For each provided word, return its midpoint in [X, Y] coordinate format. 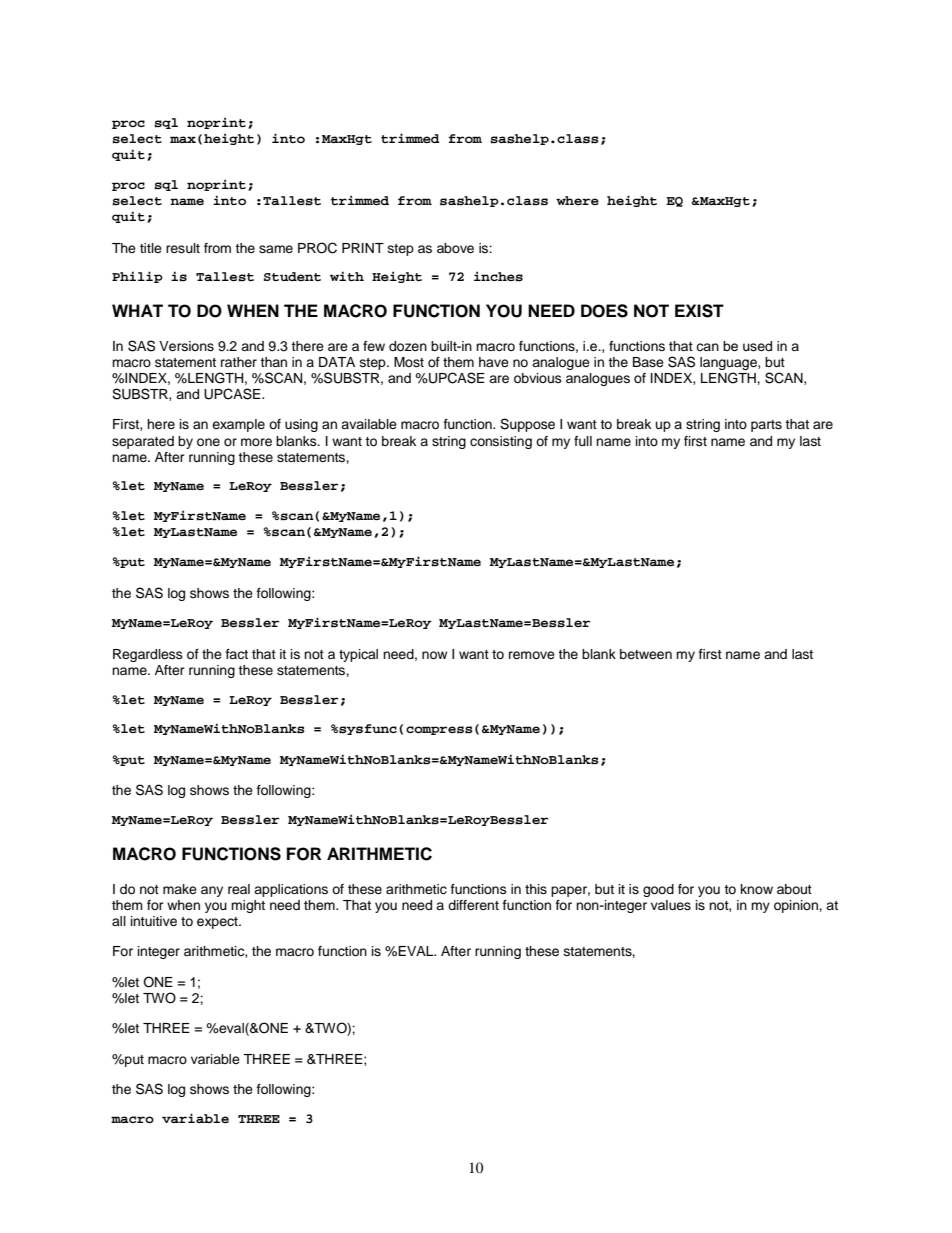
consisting [501, 442]
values [671, 905]
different [473, 905]
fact [237, 654]
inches [498, 276]
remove [532, 655]
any [212, 891]
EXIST [699, 311]
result [183, 248]
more [256, 442]
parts [766, 426]
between [646, 654]
